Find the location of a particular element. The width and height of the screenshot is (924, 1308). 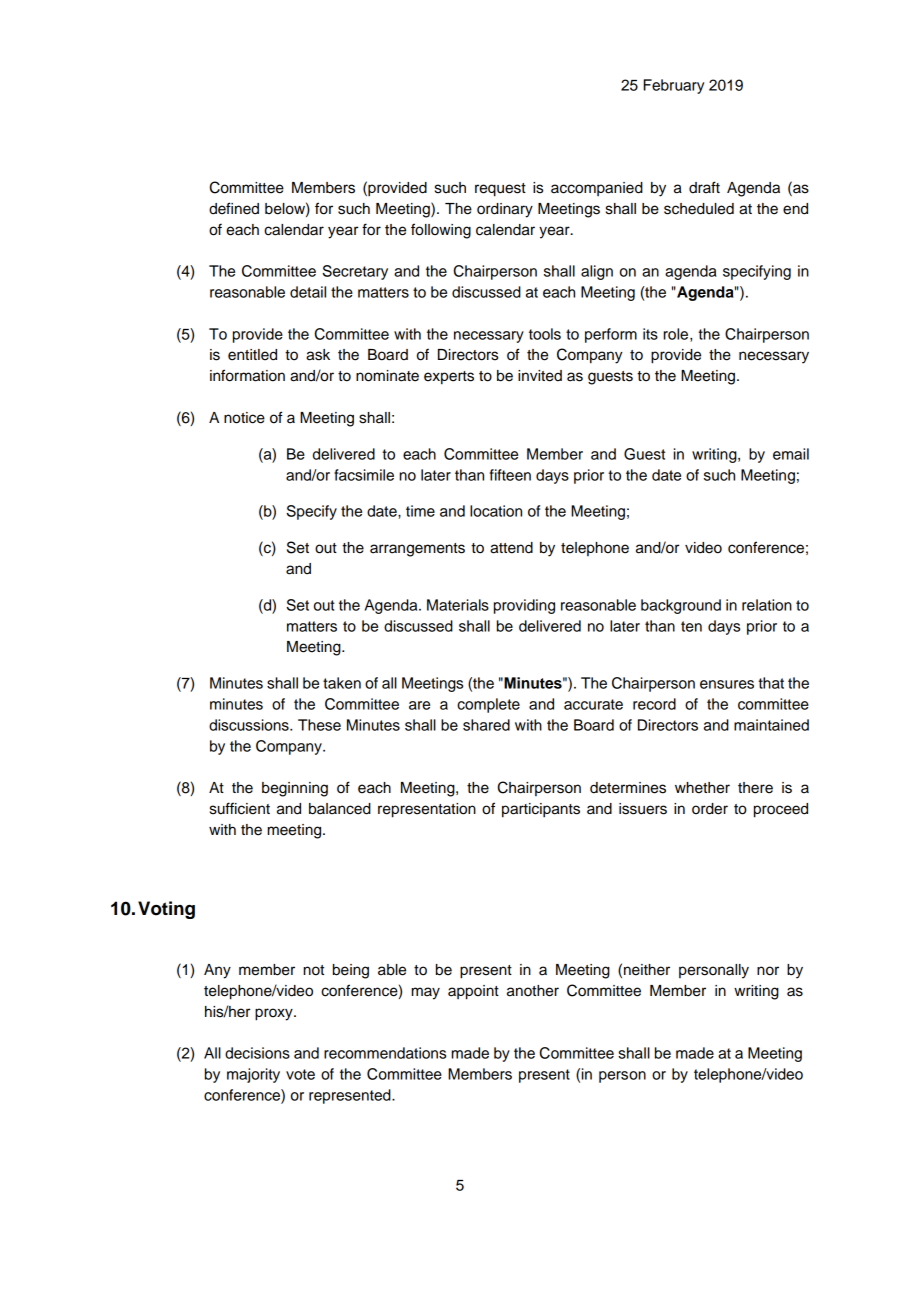

shared is located at coordinates (486, 725).
